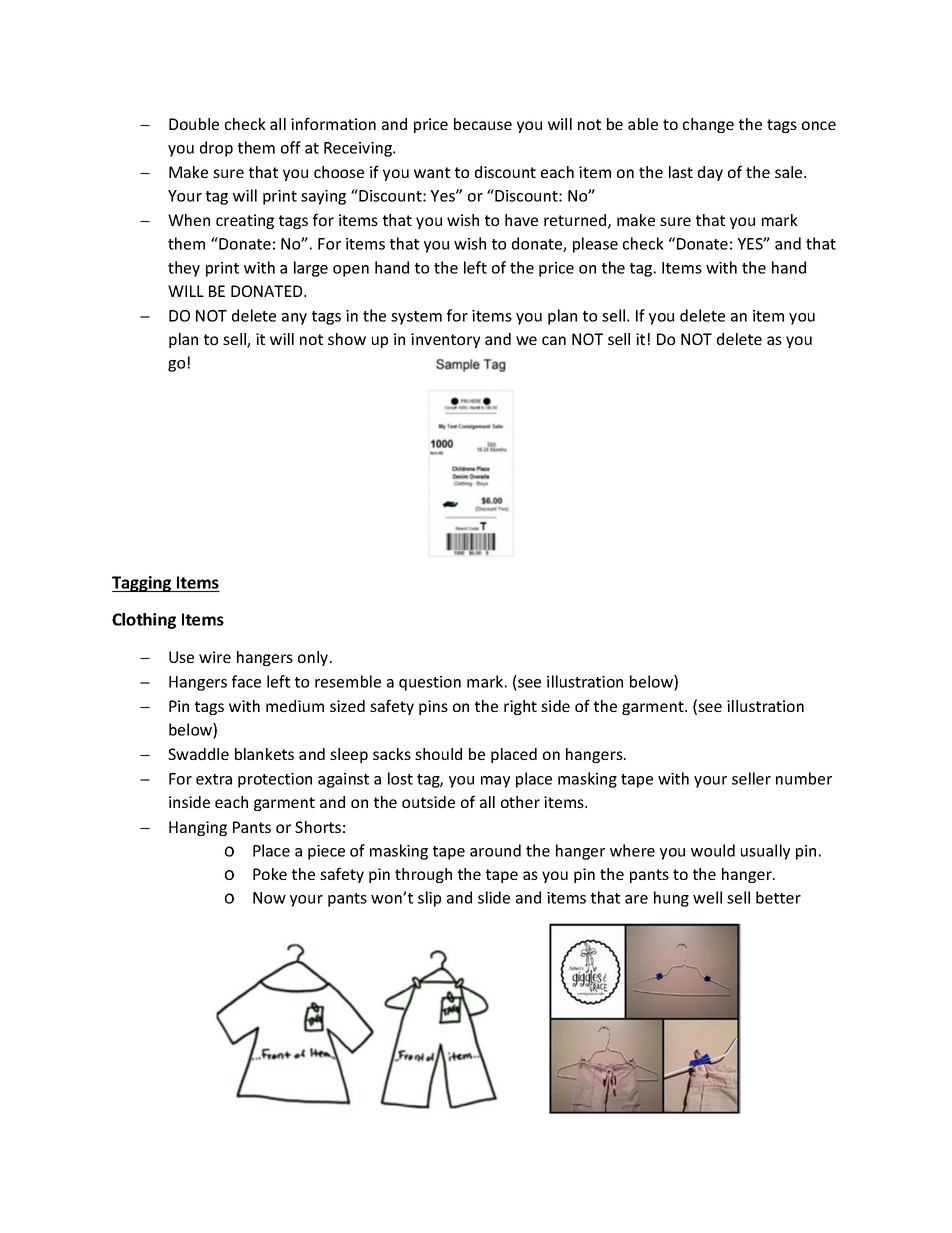  What do you see at coordinates (270, 874) in the document?
I see `Poke` at bounding box center [270, 874].
